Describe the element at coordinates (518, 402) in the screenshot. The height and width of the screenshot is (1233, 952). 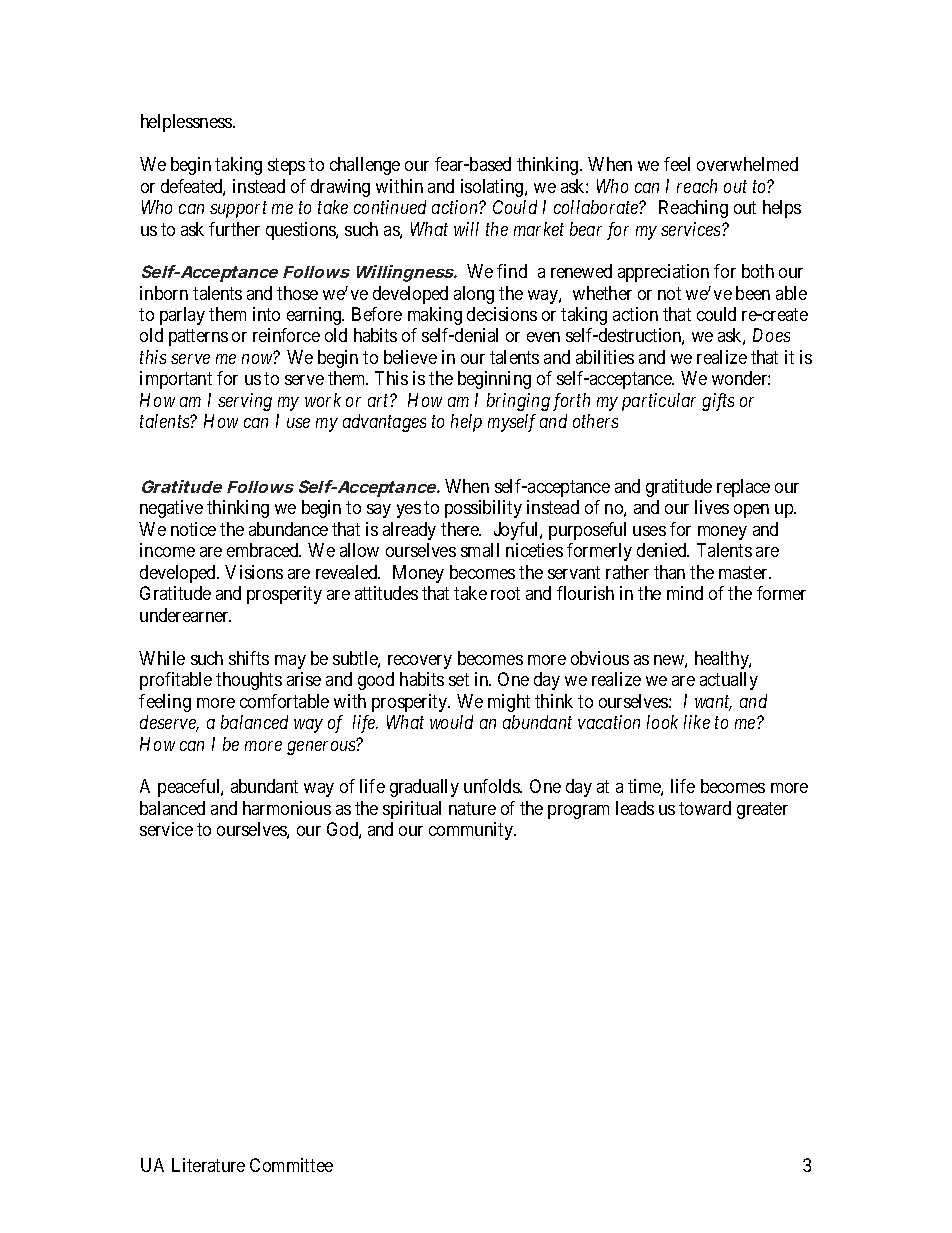
I see `bringing` at that location.
